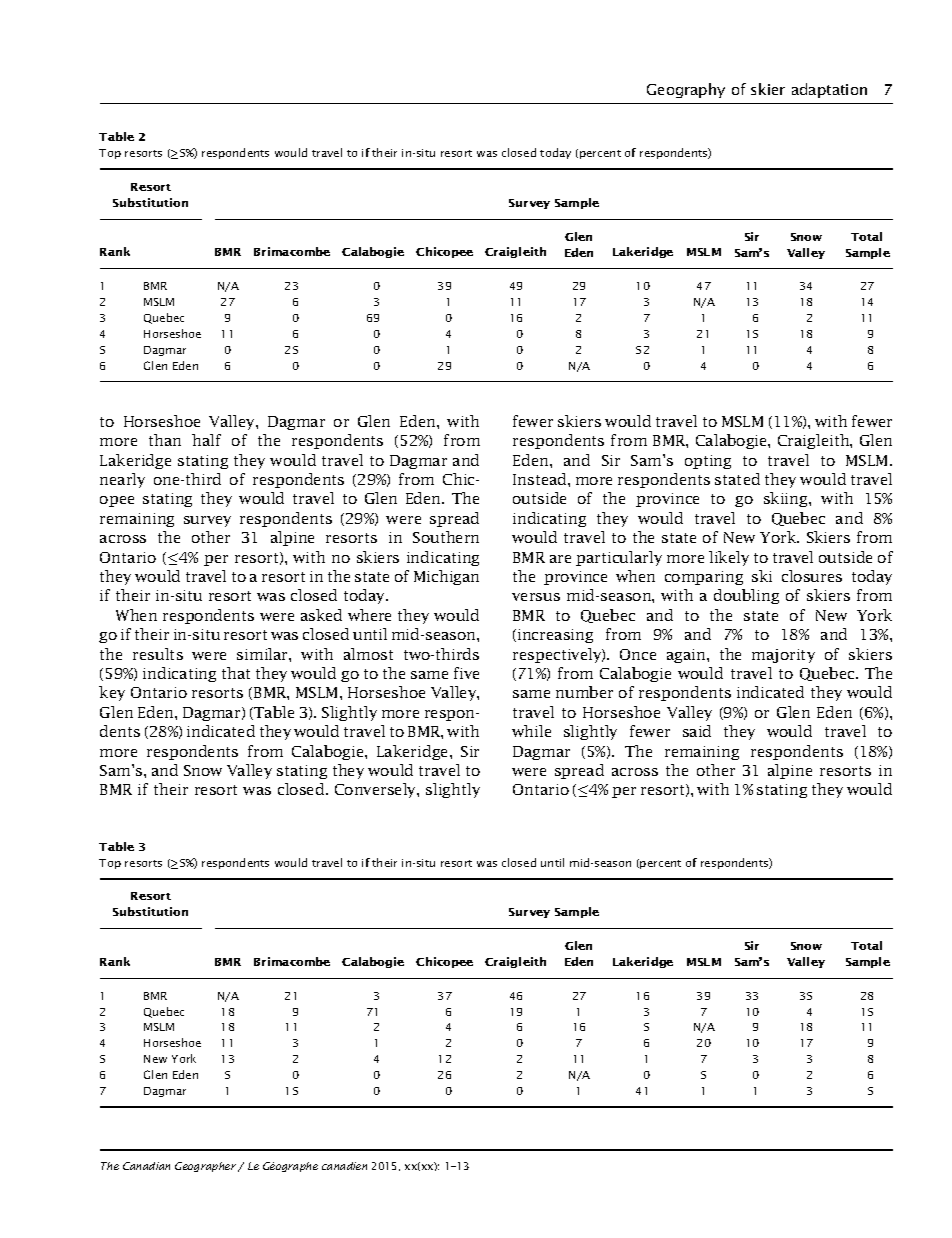 Image resolution: width=952 pixels, height=1238 pixels. I want to click on half, so click(206, 440).
